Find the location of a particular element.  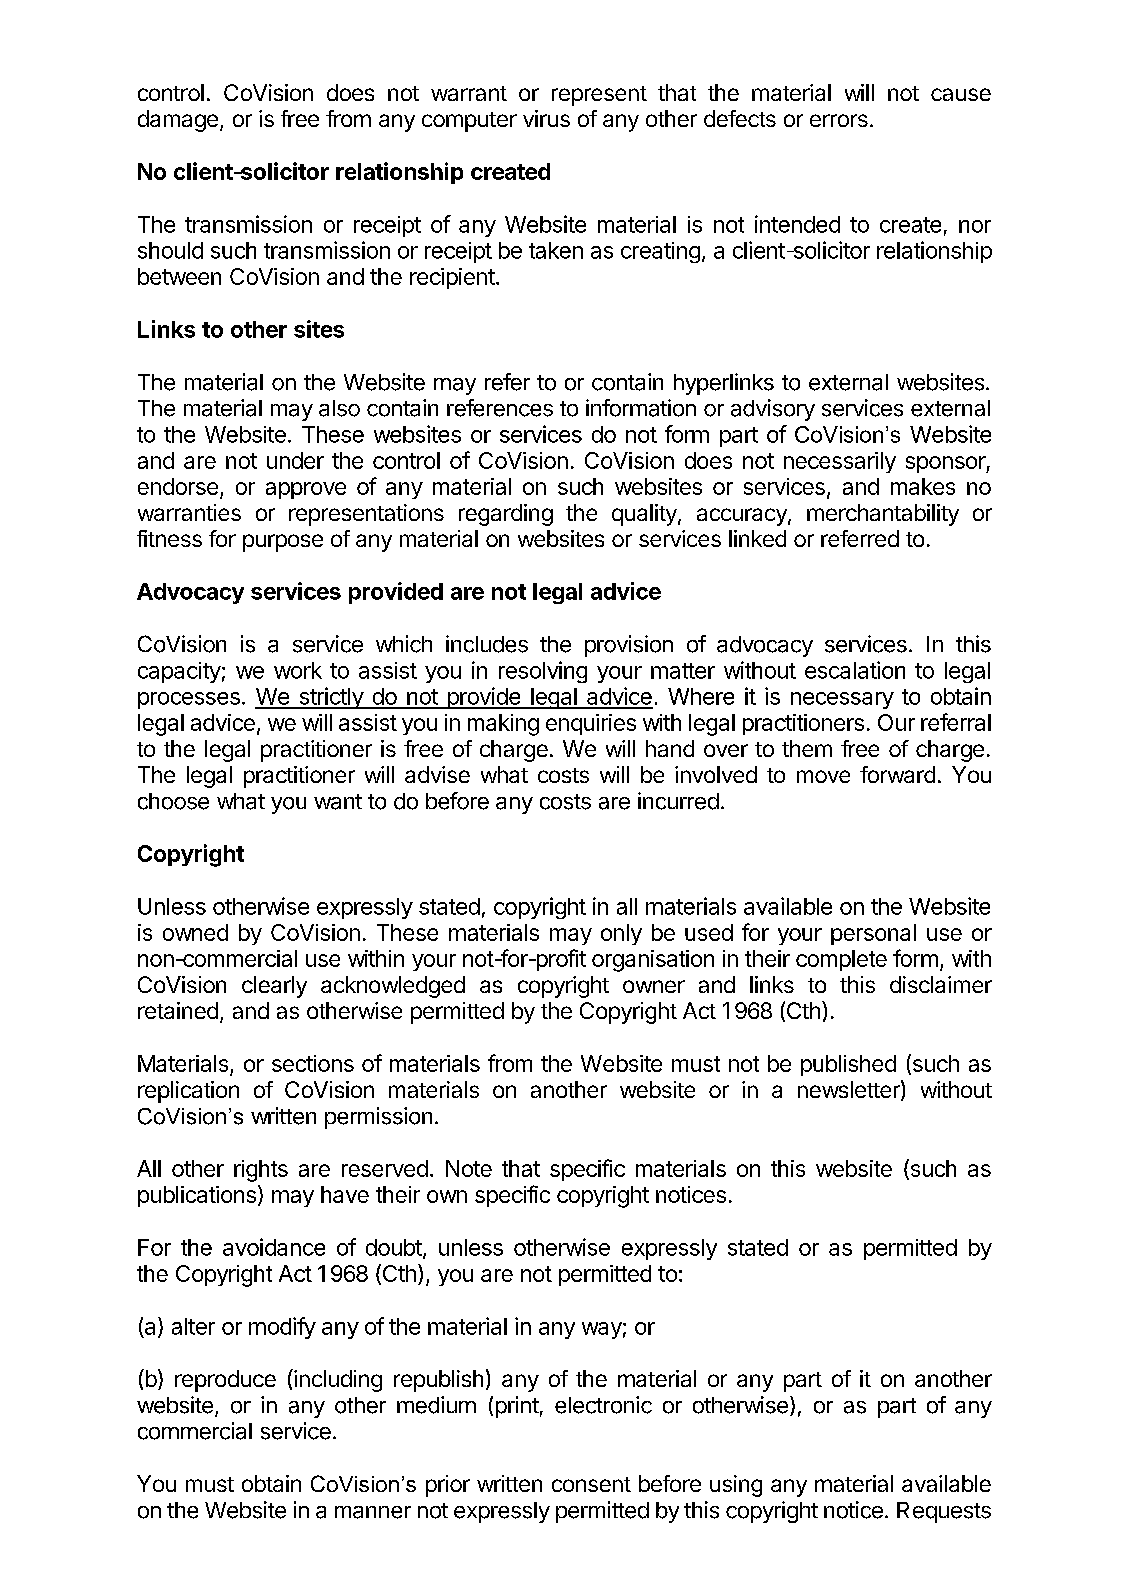

purpose is located at coordinates (283, 543).
